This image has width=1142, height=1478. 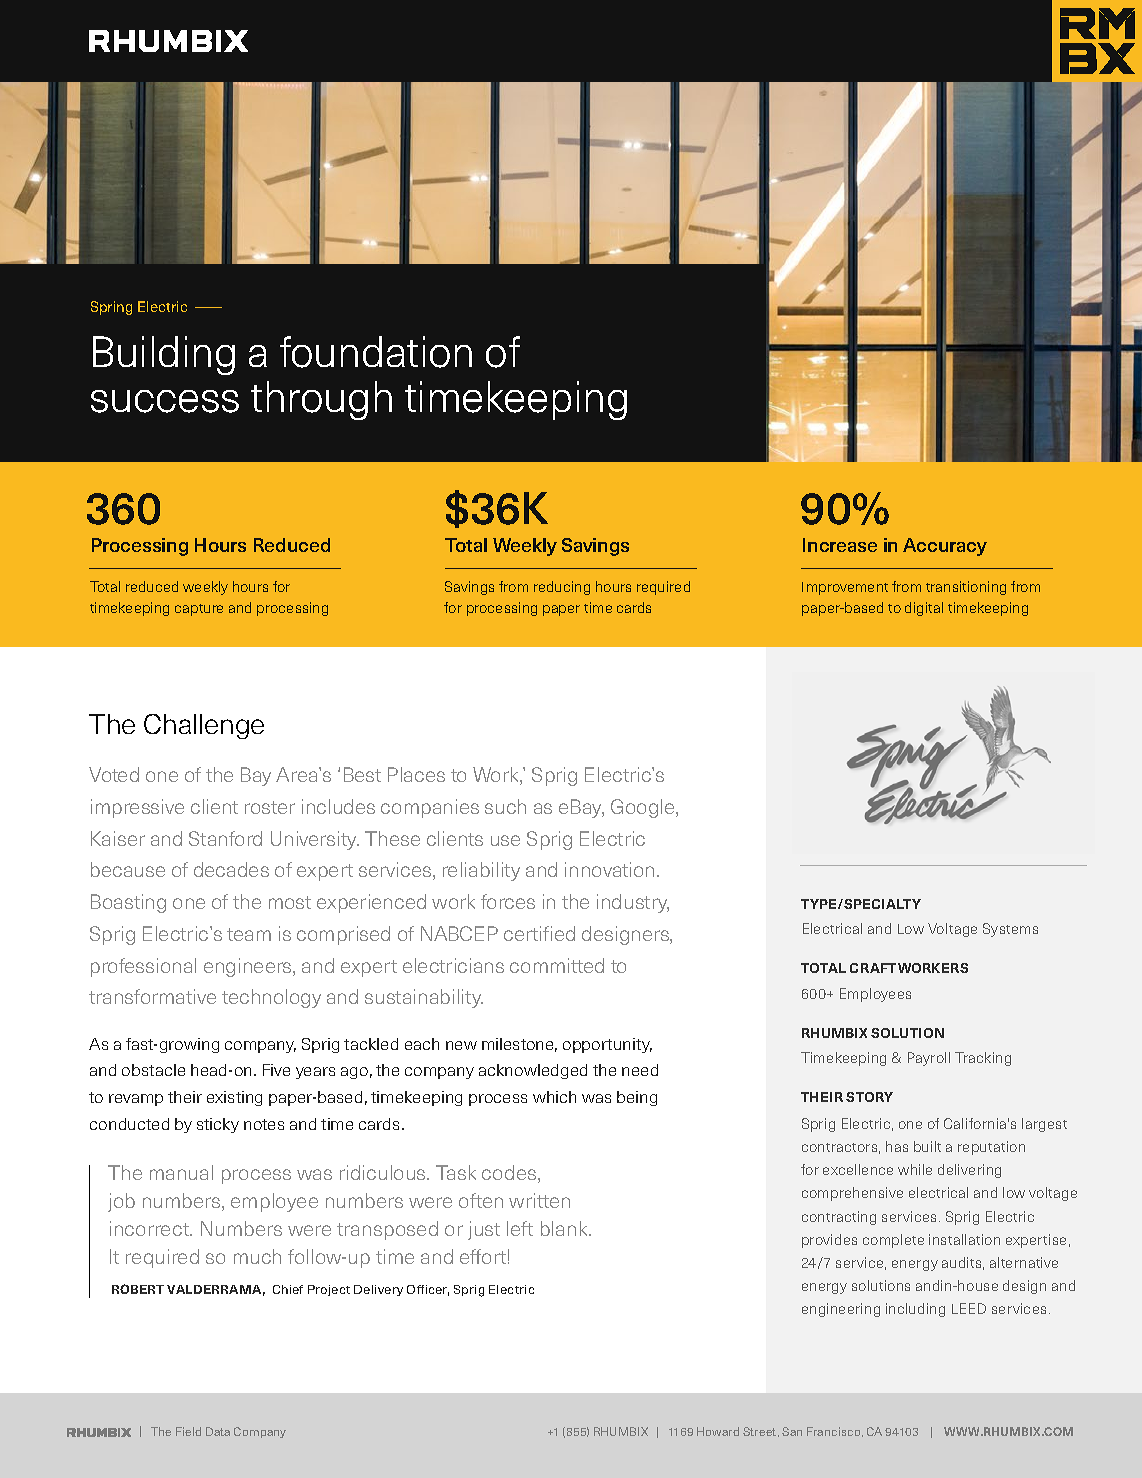 I want to click on opportunity, so click(x=607, y=1045).
